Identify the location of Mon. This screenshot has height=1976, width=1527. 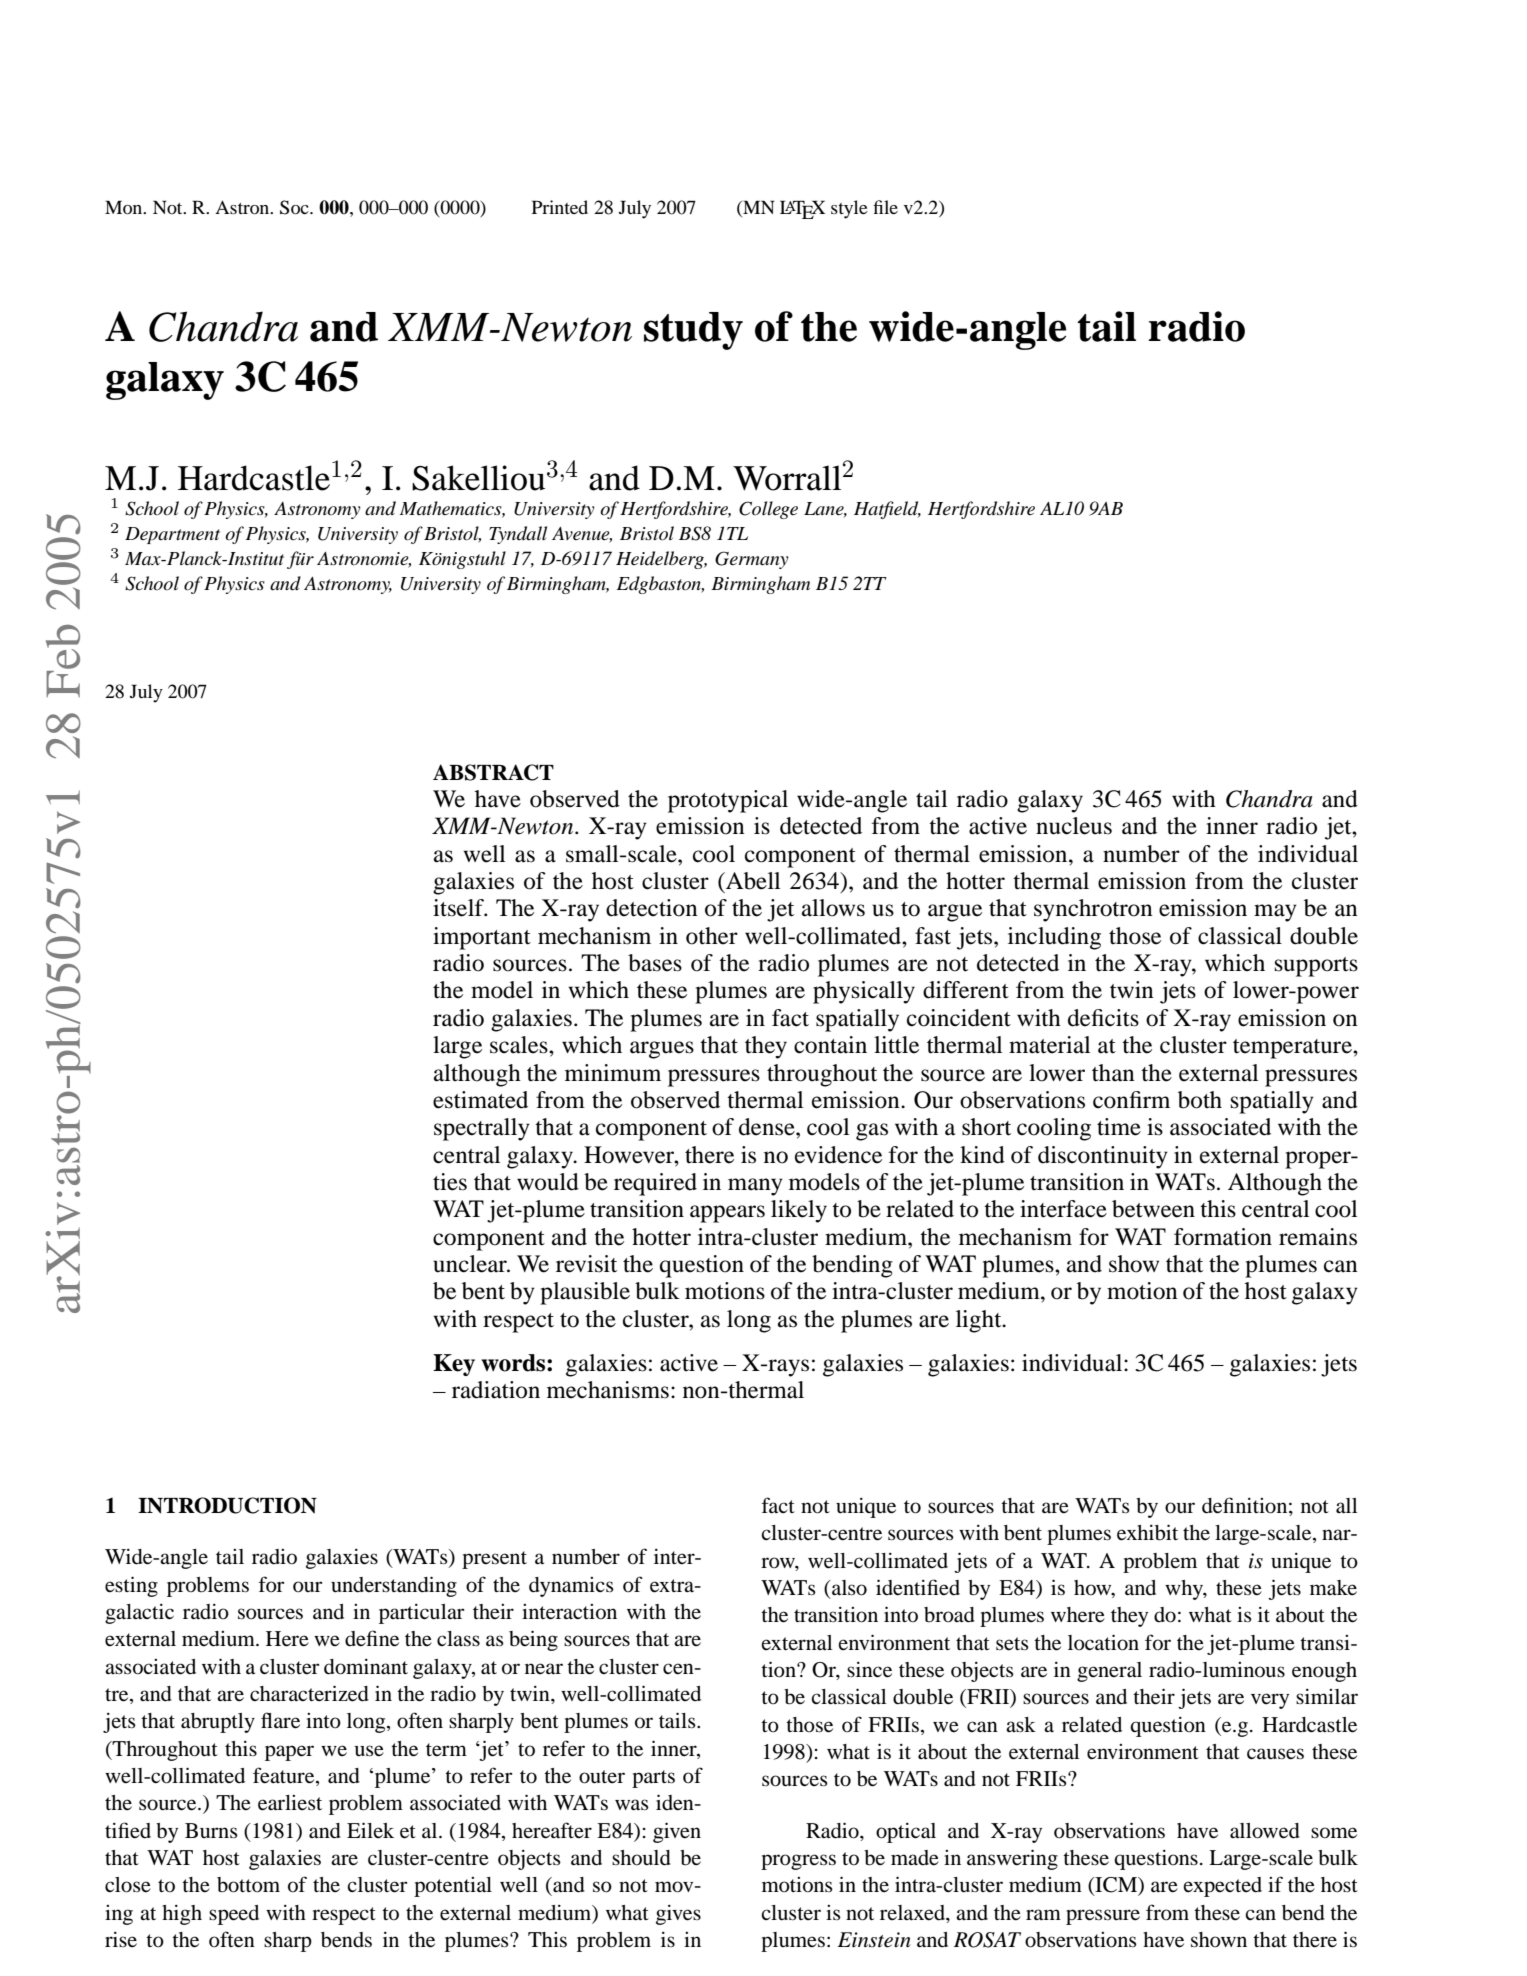
(125, 207).
